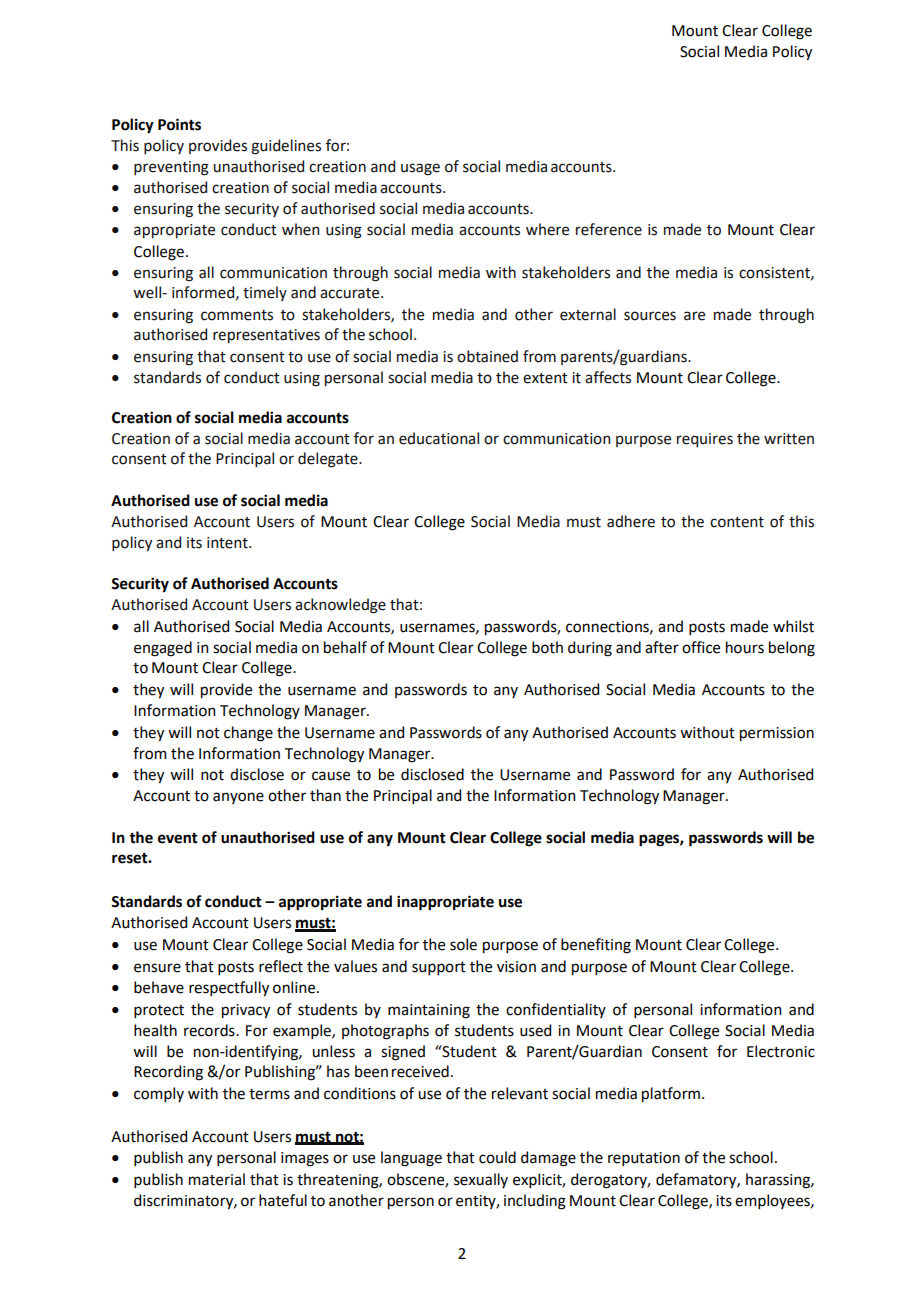  I want to click on permission, so click(777, 734).
